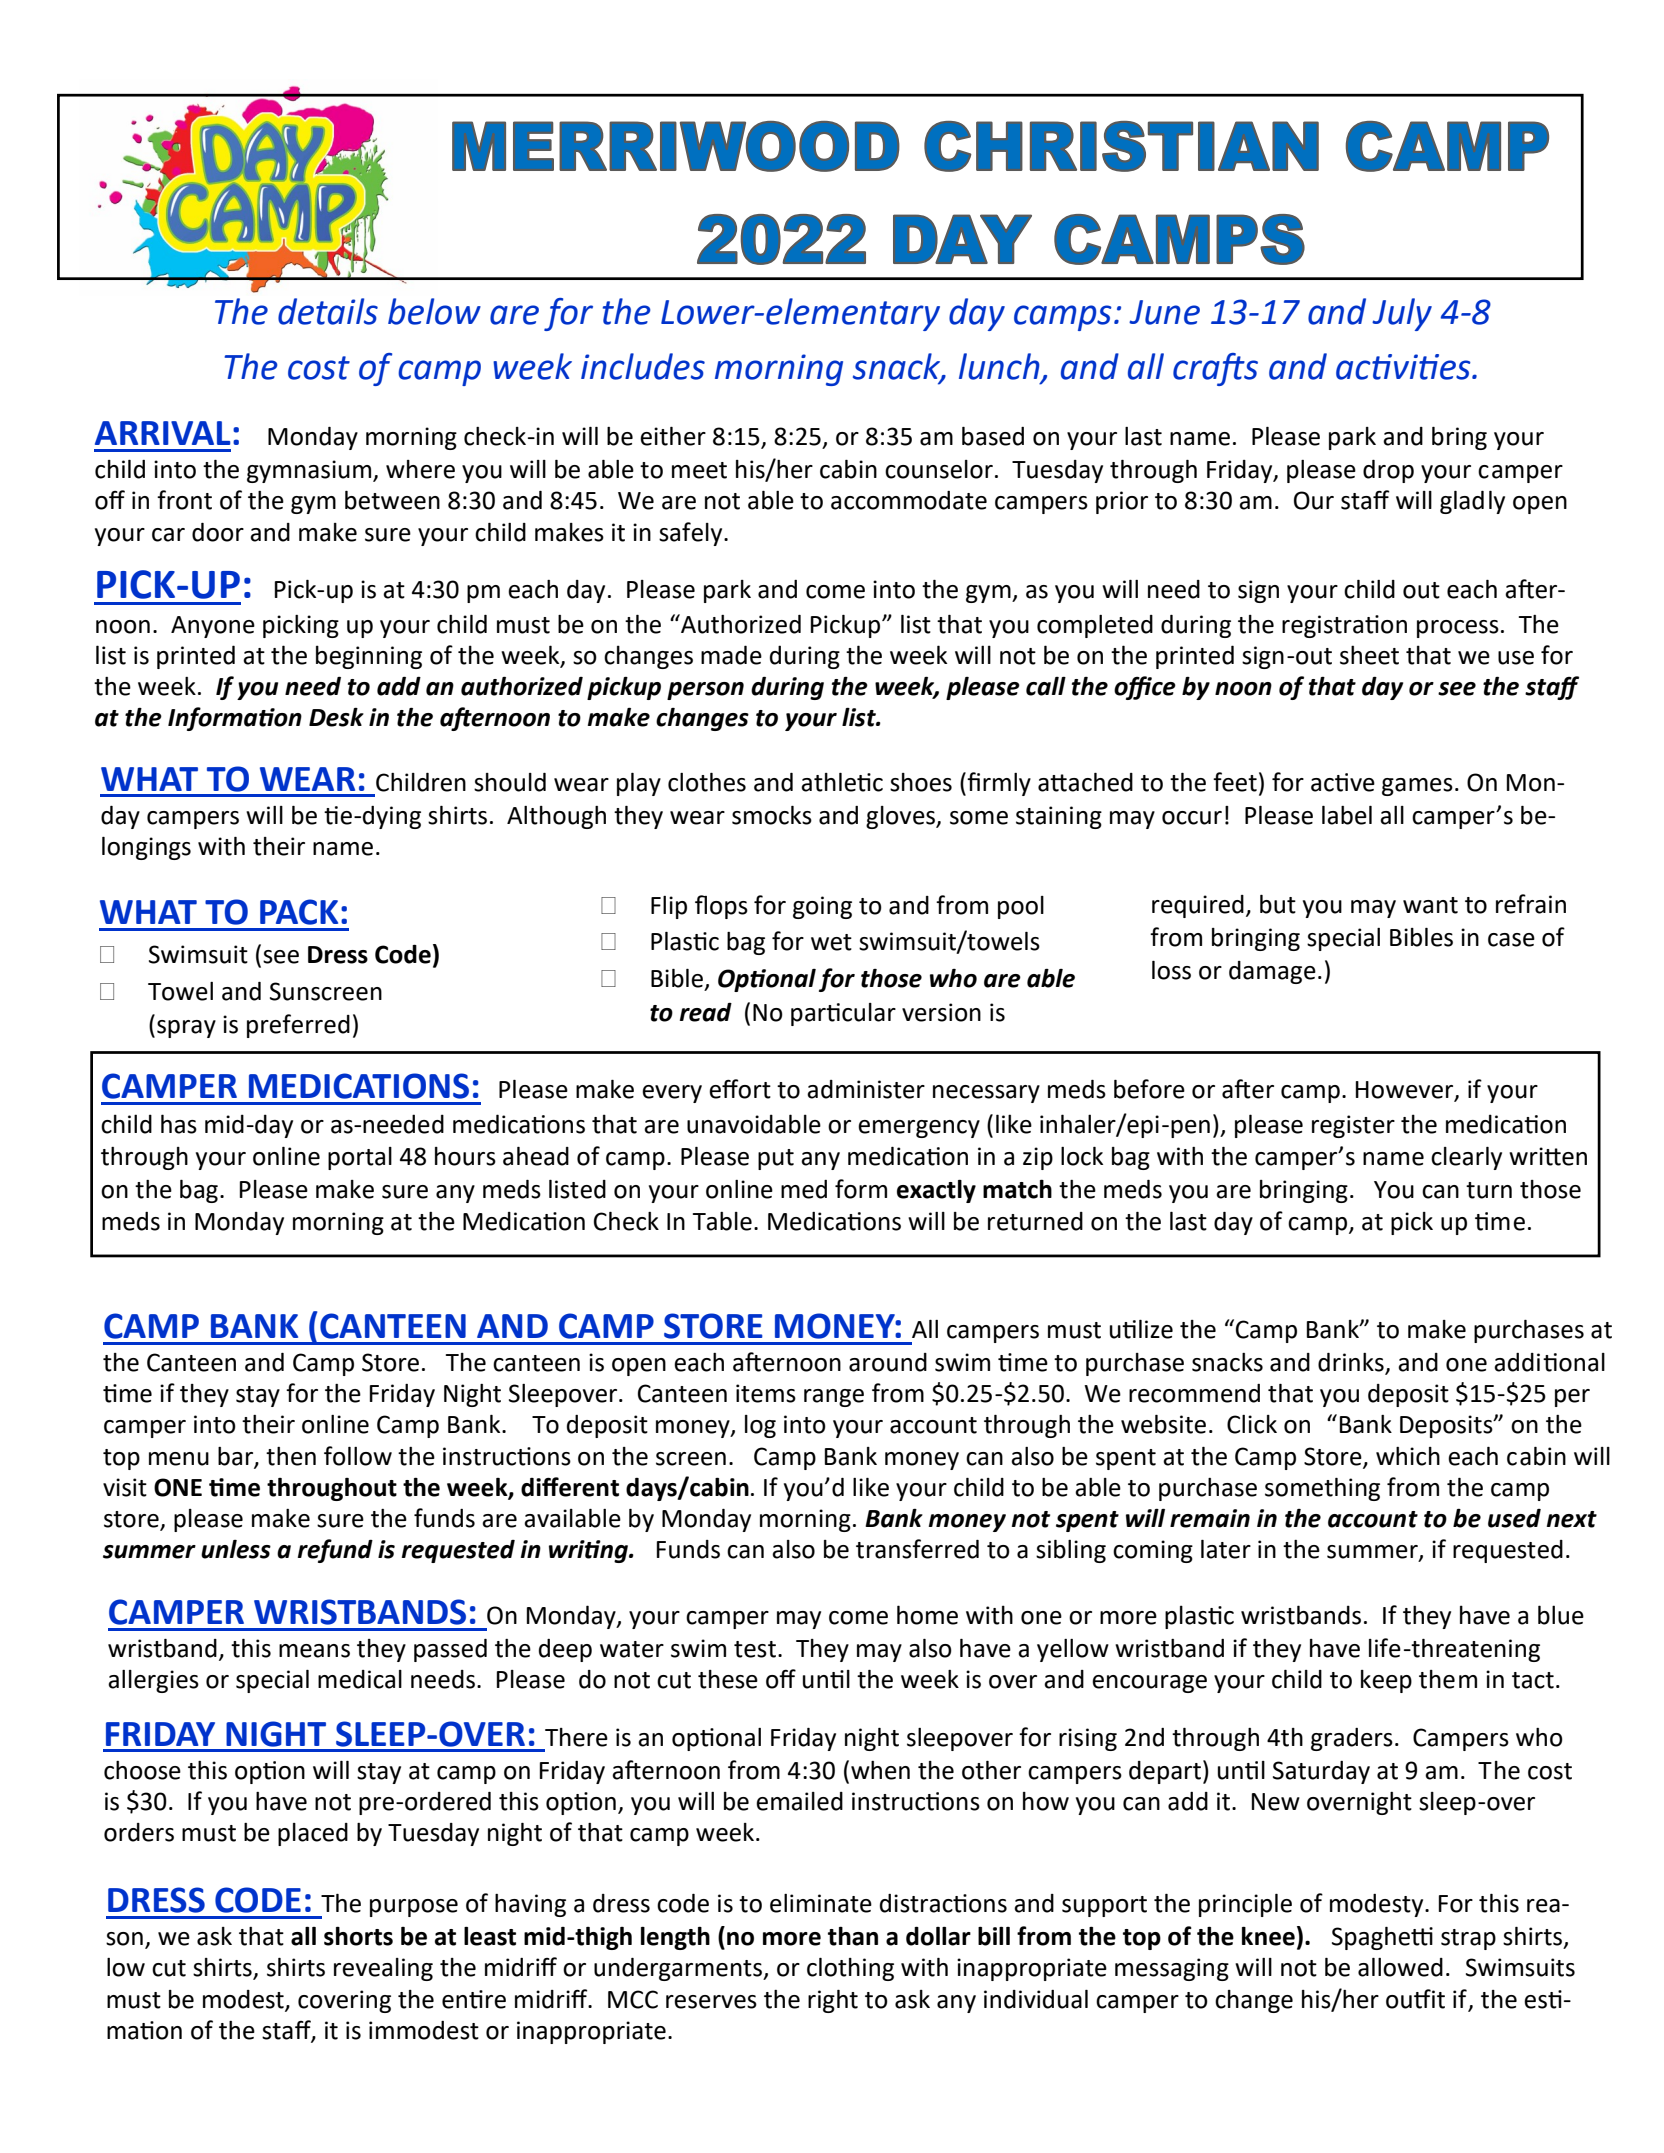  What do you see at coordinates (328, 311) in the screenshot?
I see `details` at bounding box center [328, 311].
